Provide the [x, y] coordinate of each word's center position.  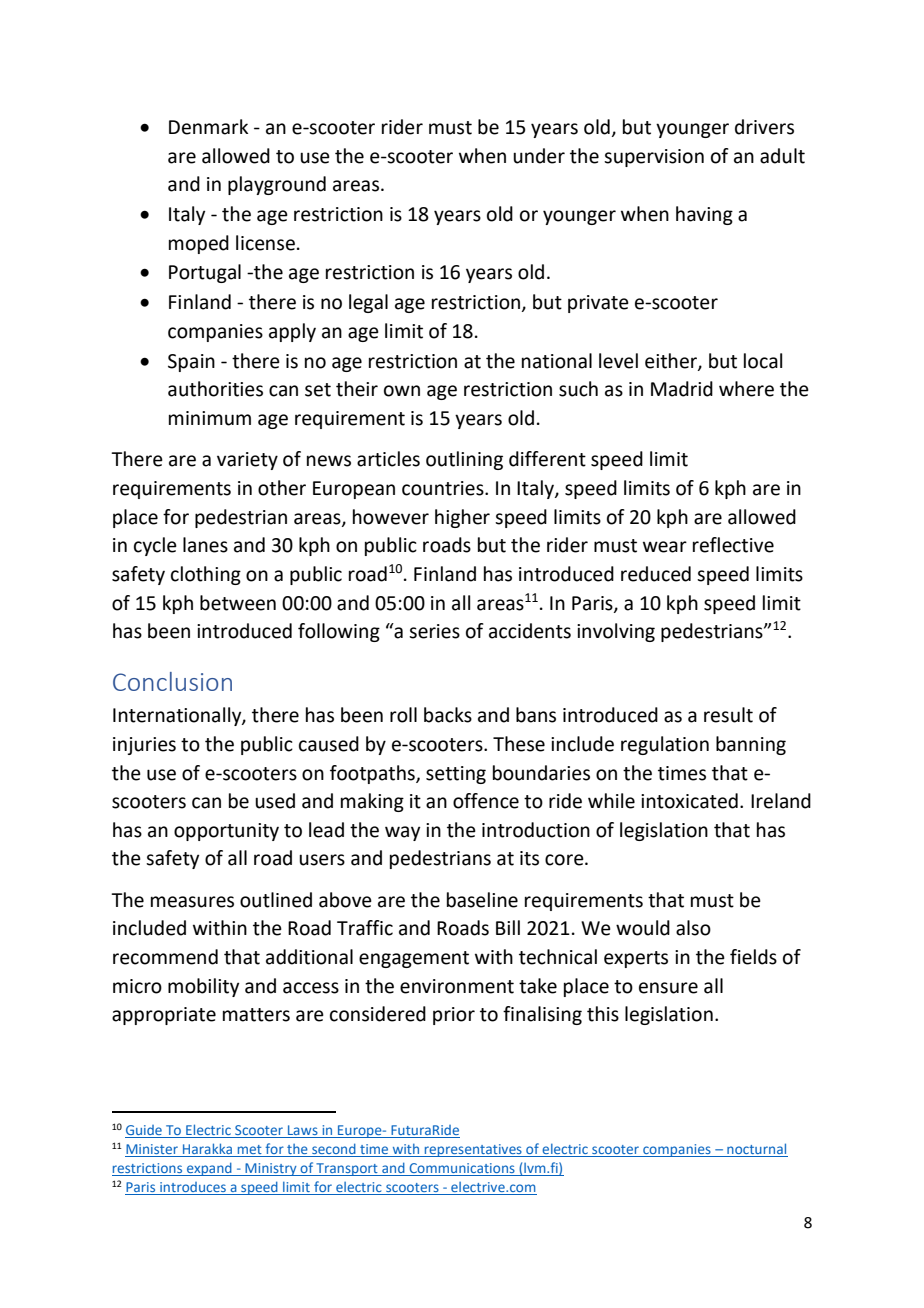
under [539, 156]
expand [209, 1169]
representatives [473, 1150]
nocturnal [756, 1150]
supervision [654, 158]
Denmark [208, 127]
